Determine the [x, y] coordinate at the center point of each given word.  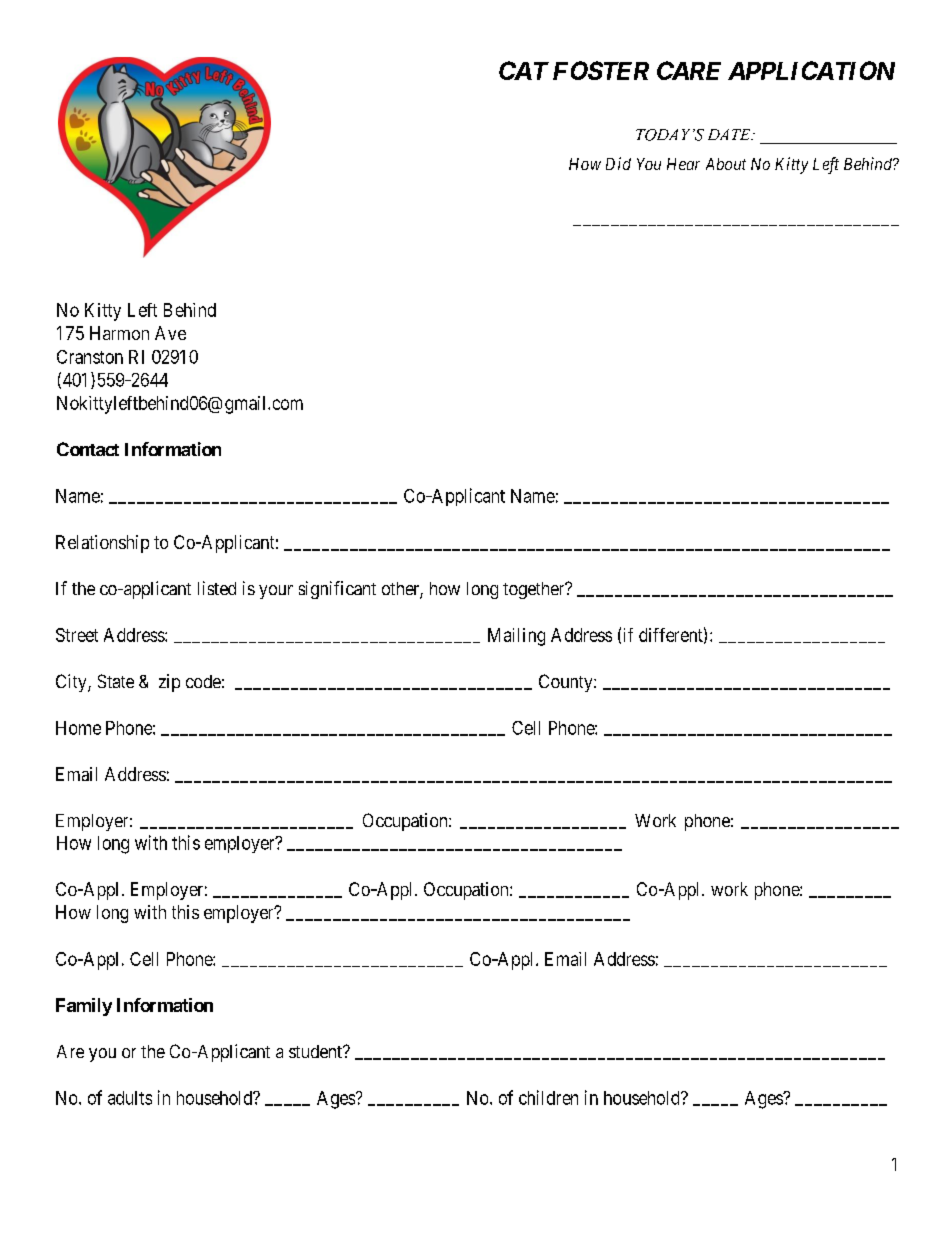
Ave [170, 333]
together [535, 590]
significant [337, 590]
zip [169, 683]
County [567, 683]
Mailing [516, 637]
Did [618, 163]
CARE [689, 70]
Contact [88, 449]
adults [130, 1098]
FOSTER [601, 70]
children [548, 1097]
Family [84, 1007]
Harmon [119, 333]
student [316, 1051]
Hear [683, 164]
